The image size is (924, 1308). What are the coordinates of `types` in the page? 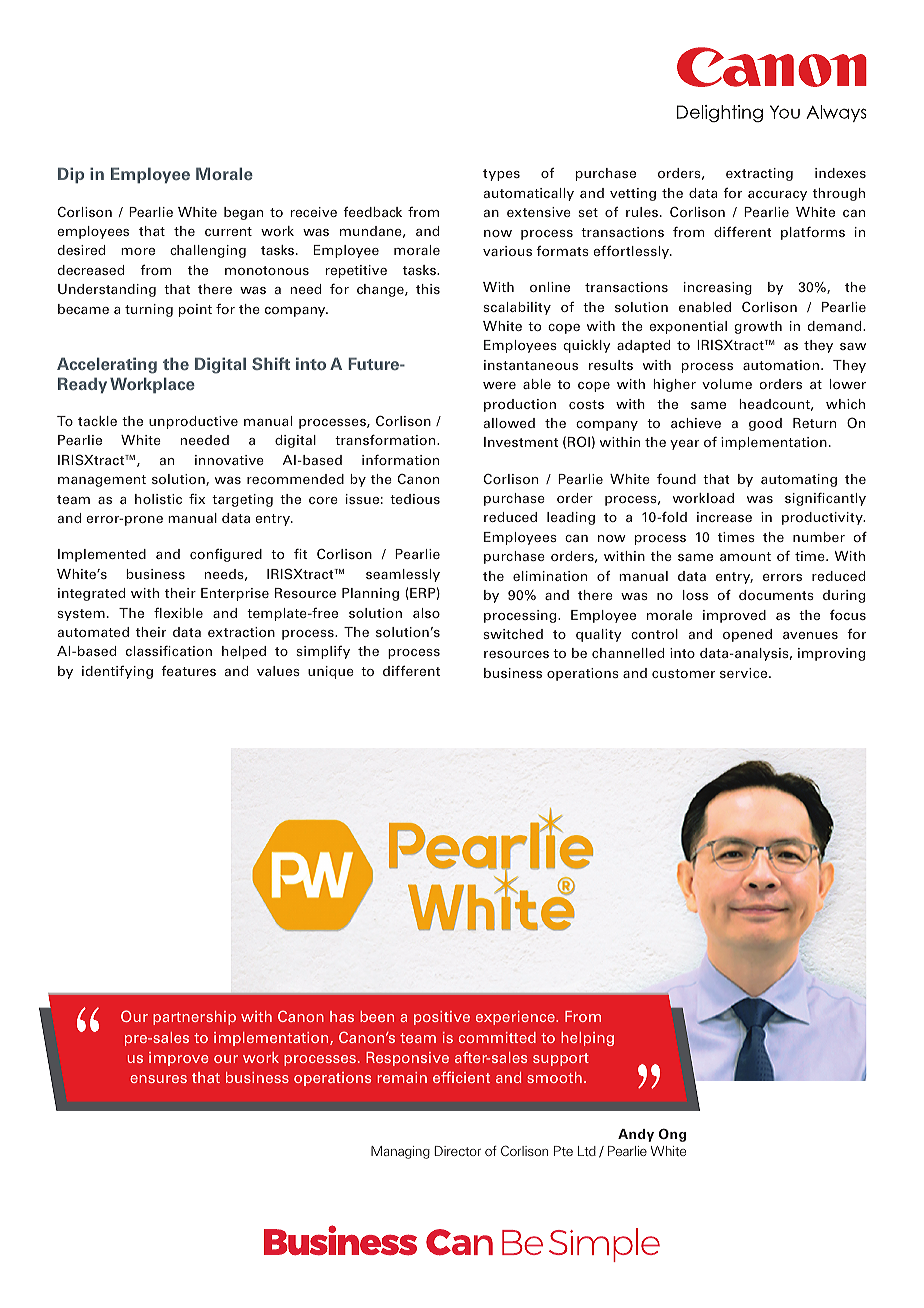 It's located at (501, 175).
